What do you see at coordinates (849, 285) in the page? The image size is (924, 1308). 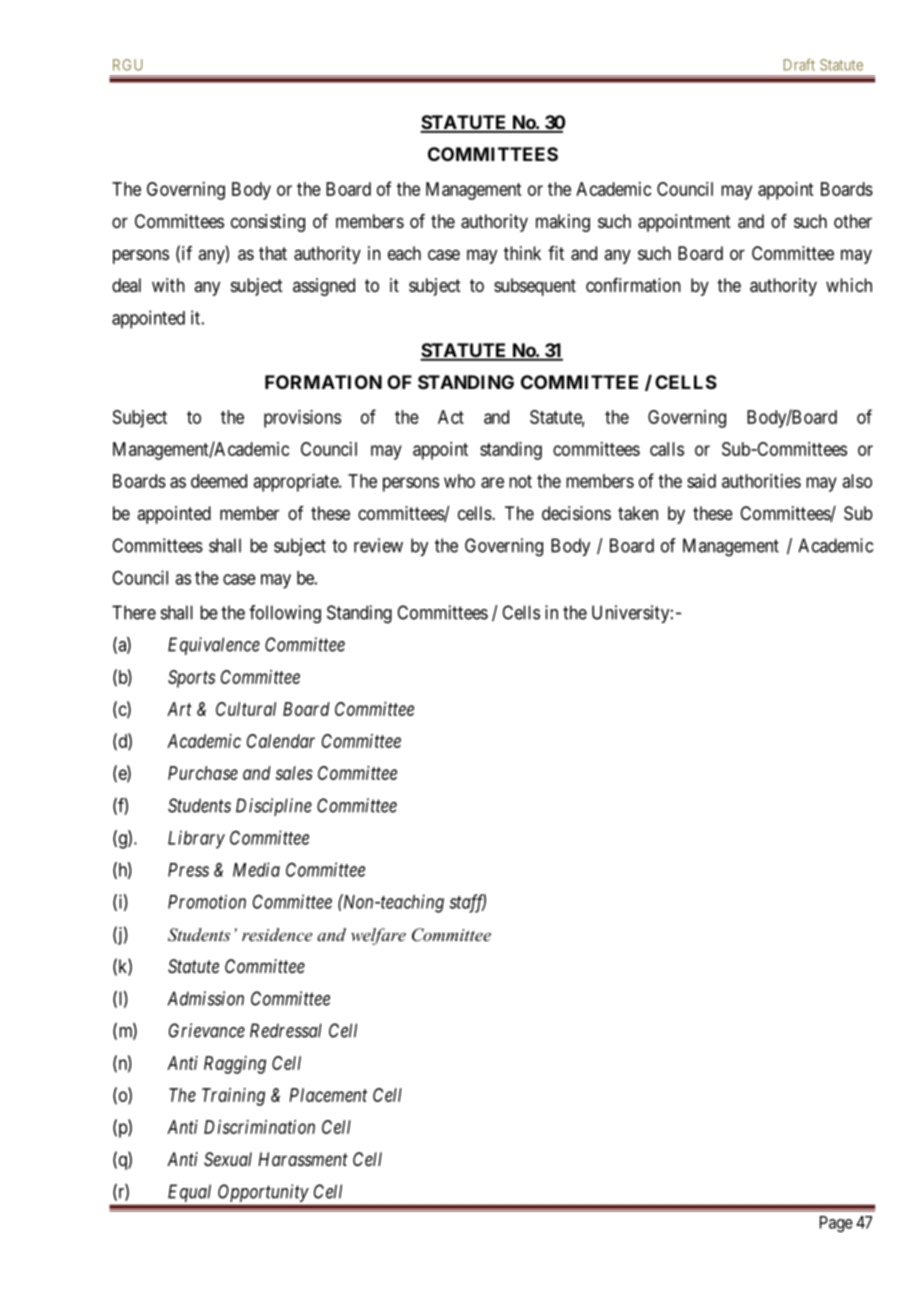 I see `which` at bounding box center [849, 285].
